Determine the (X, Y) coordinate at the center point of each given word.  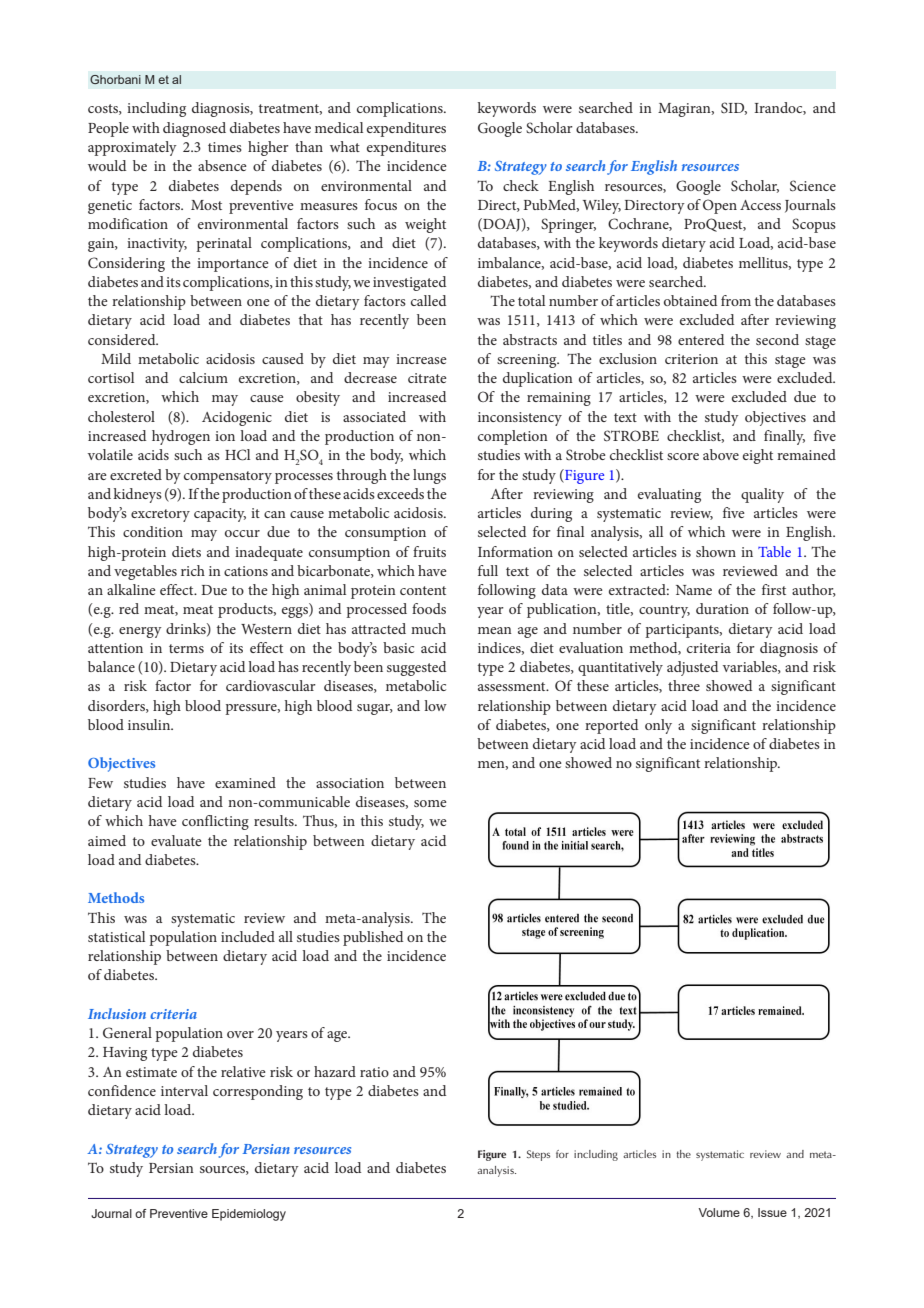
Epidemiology (249, 1215)
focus (381, 204)
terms (186, 648)
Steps (538, 1155)
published (373, 938)
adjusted (692, 668)
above (721, 454)
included (248, 936)
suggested (416, 668)
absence (222, 165)
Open (720, 206)
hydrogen (181, 437)
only (658, 726)
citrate (427, 378)
